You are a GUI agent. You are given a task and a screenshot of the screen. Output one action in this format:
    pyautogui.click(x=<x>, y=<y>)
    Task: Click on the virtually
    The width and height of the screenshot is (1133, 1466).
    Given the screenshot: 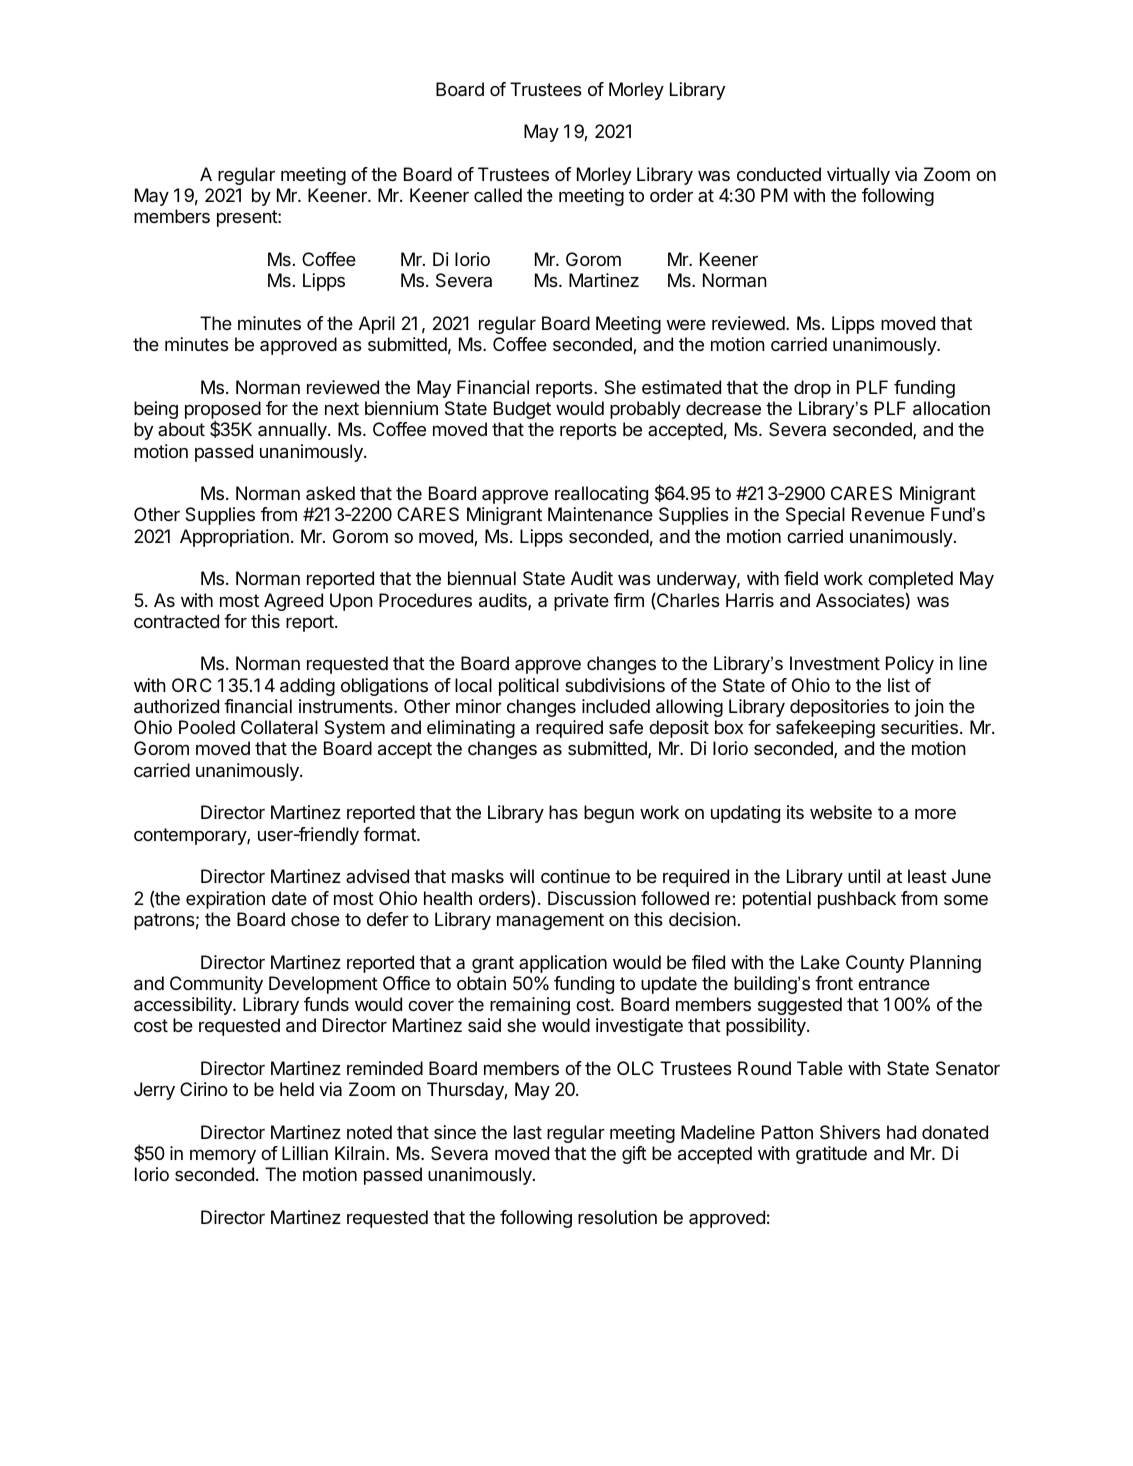 What is the action you would take?
    pyautogui.click(x=858, y=176)
